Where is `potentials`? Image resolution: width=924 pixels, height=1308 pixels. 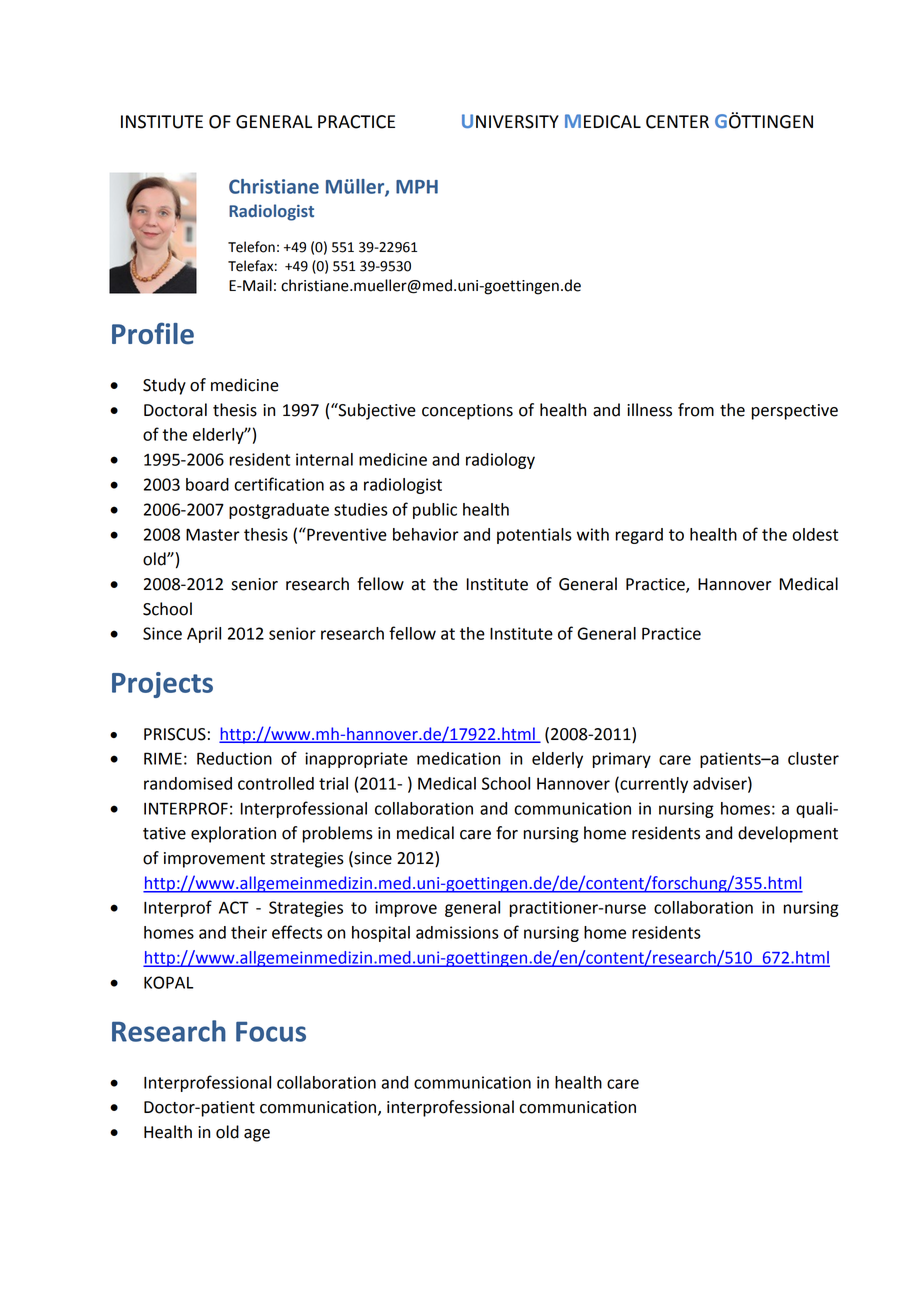
potentials is located at coordinates (534, 536).
